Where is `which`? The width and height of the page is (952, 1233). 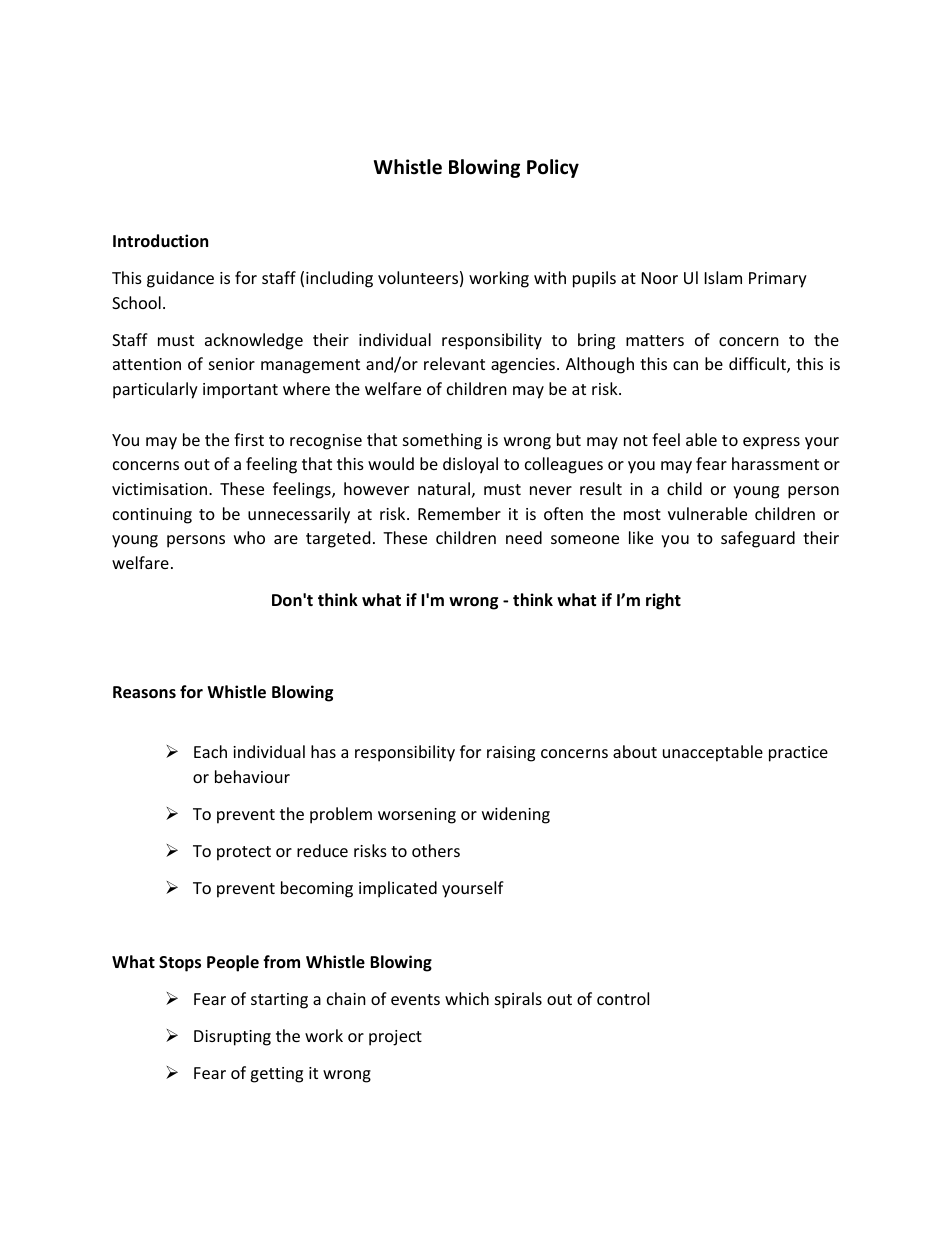 which is located at coordinates (467, 998).
